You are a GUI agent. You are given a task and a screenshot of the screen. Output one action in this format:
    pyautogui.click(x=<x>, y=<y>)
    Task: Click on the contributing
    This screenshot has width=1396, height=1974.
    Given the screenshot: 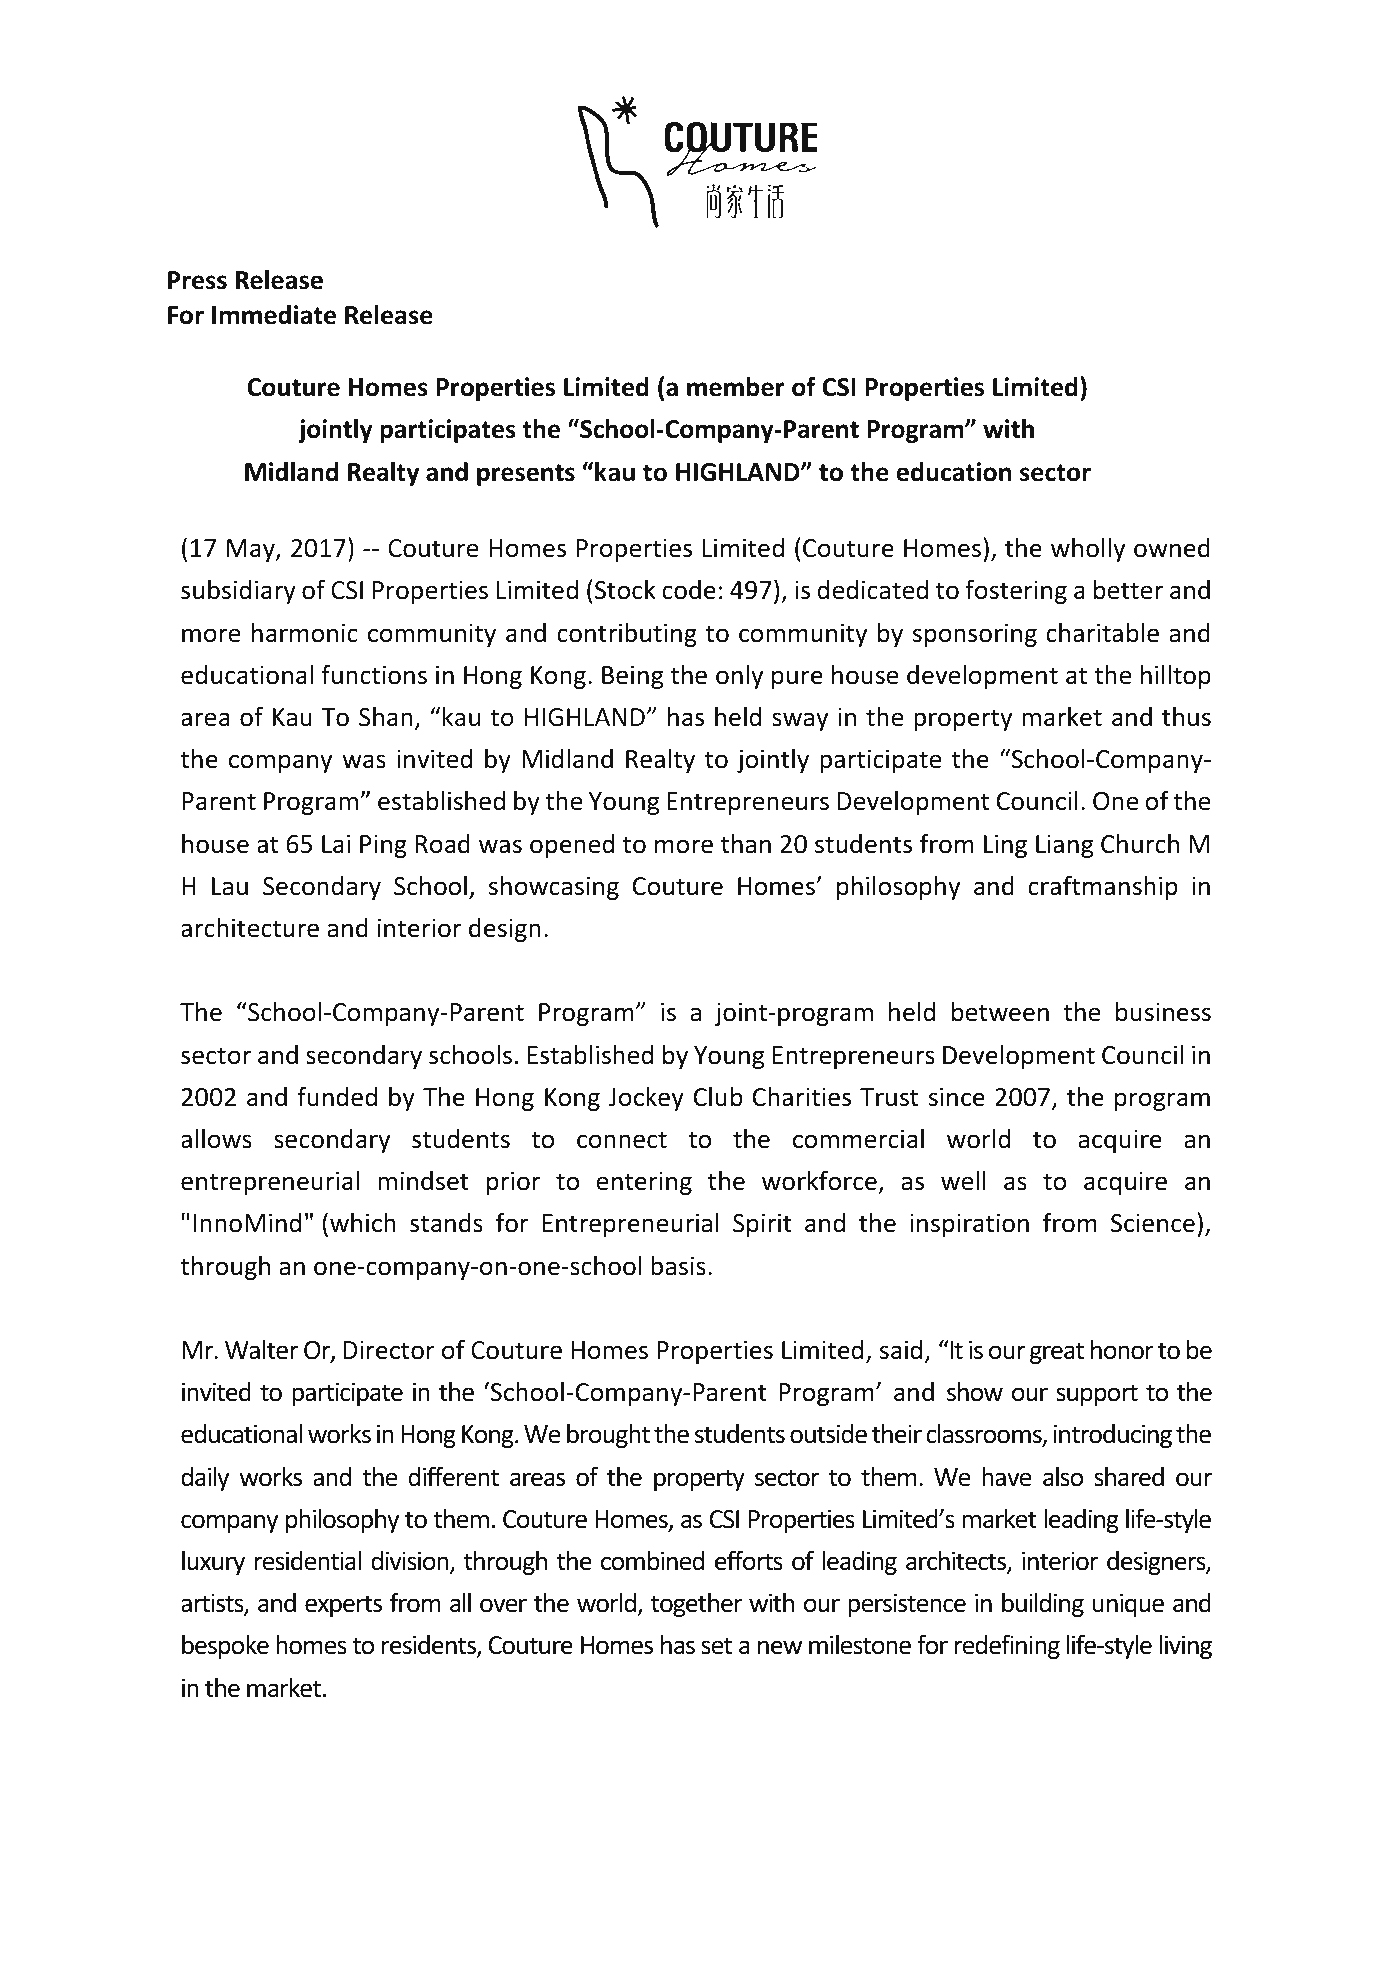 What is the action you would take?
    pyautogui.click(x=627, y=635)
